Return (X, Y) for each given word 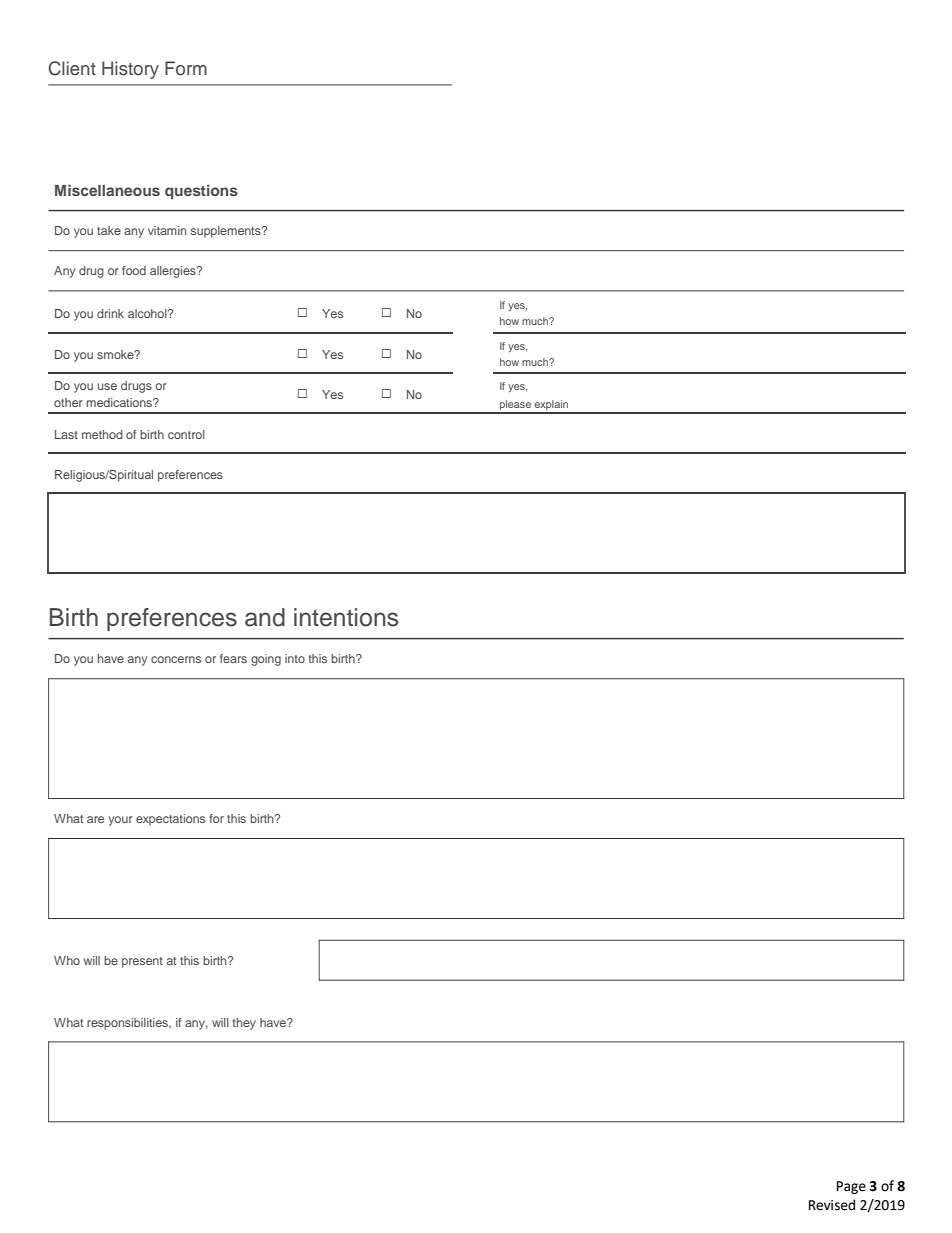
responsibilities (128, 1024)
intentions (346, 617)
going (266, 660)
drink (110, 313)
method (102, 434)
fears (233, 658)
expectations (170, 820)
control (186, 434)
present (142, 962)
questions (201, 191)
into (295, 658)
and (265, 617)
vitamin (167, 230)
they (244, 1024)
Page (851, 1187)
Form (186, 68)
